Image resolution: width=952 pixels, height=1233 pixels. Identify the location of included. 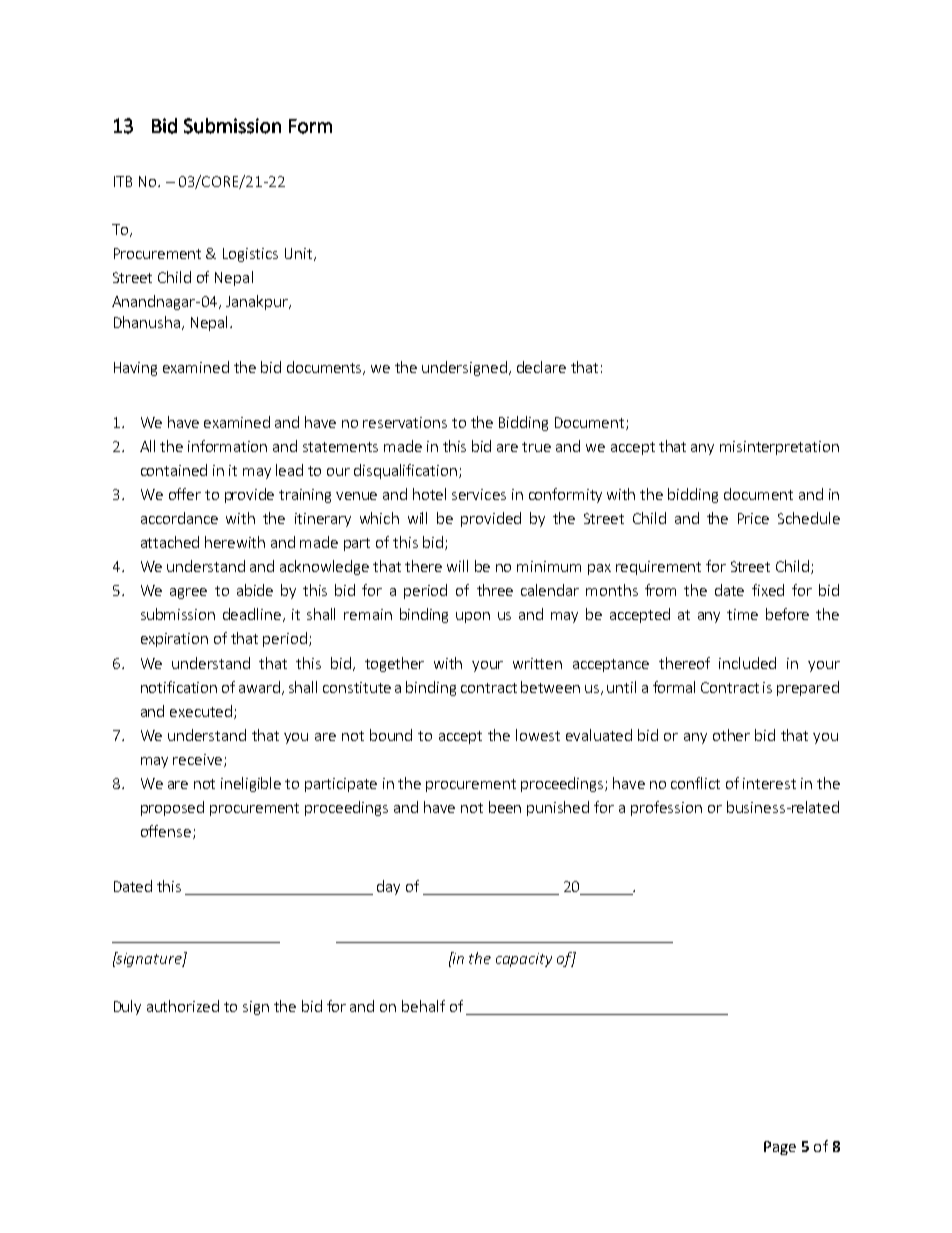
(747, 663).
